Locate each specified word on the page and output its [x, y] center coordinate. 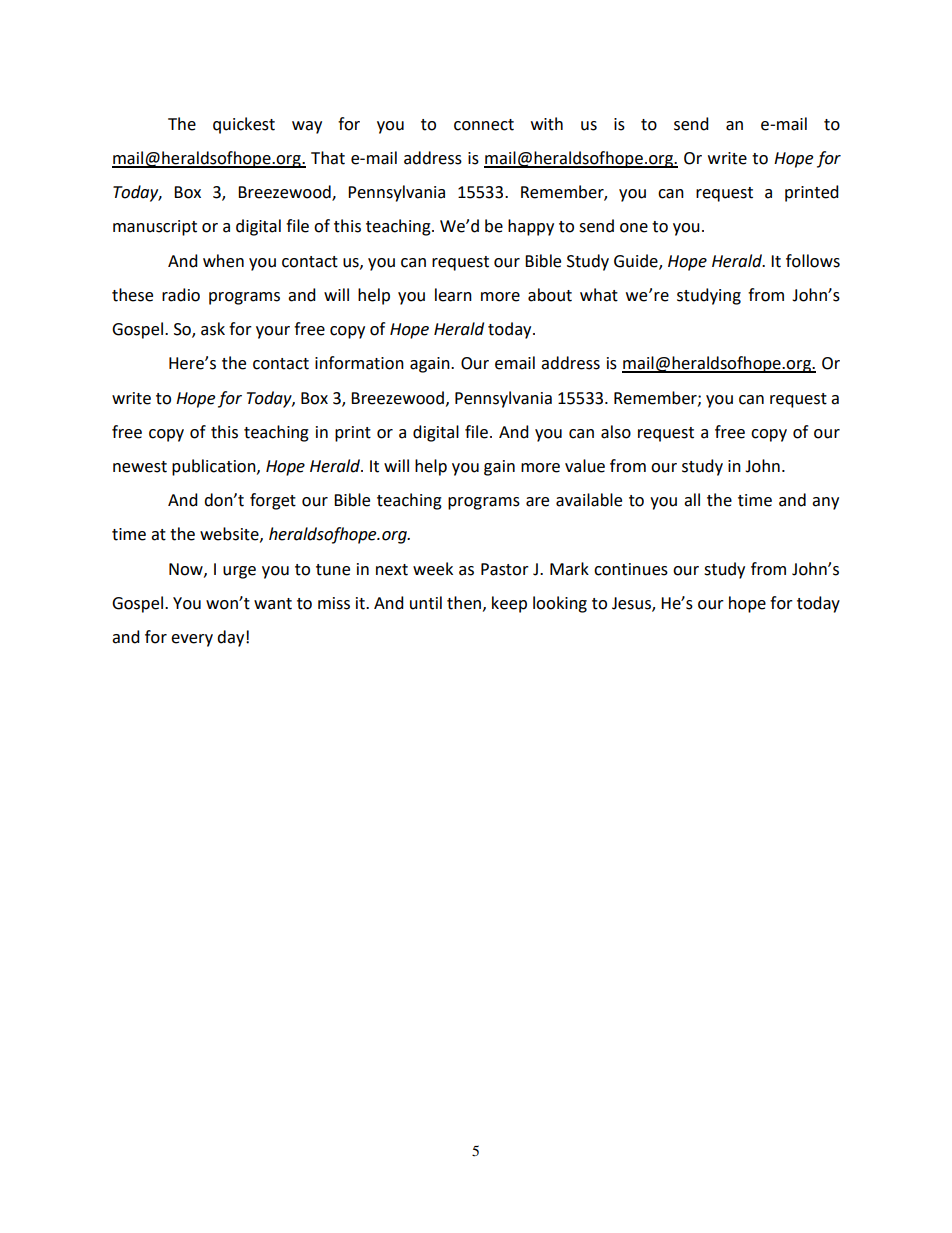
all [692, 500]
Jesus [632, 604]
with [547, 124]
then [464, 603]
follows [813, 261]
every [192, 640]
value [585, 466]
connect [484, 125]
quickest [244, 125]
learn [453, 295]
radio [181, 295]
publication [215, 467]
